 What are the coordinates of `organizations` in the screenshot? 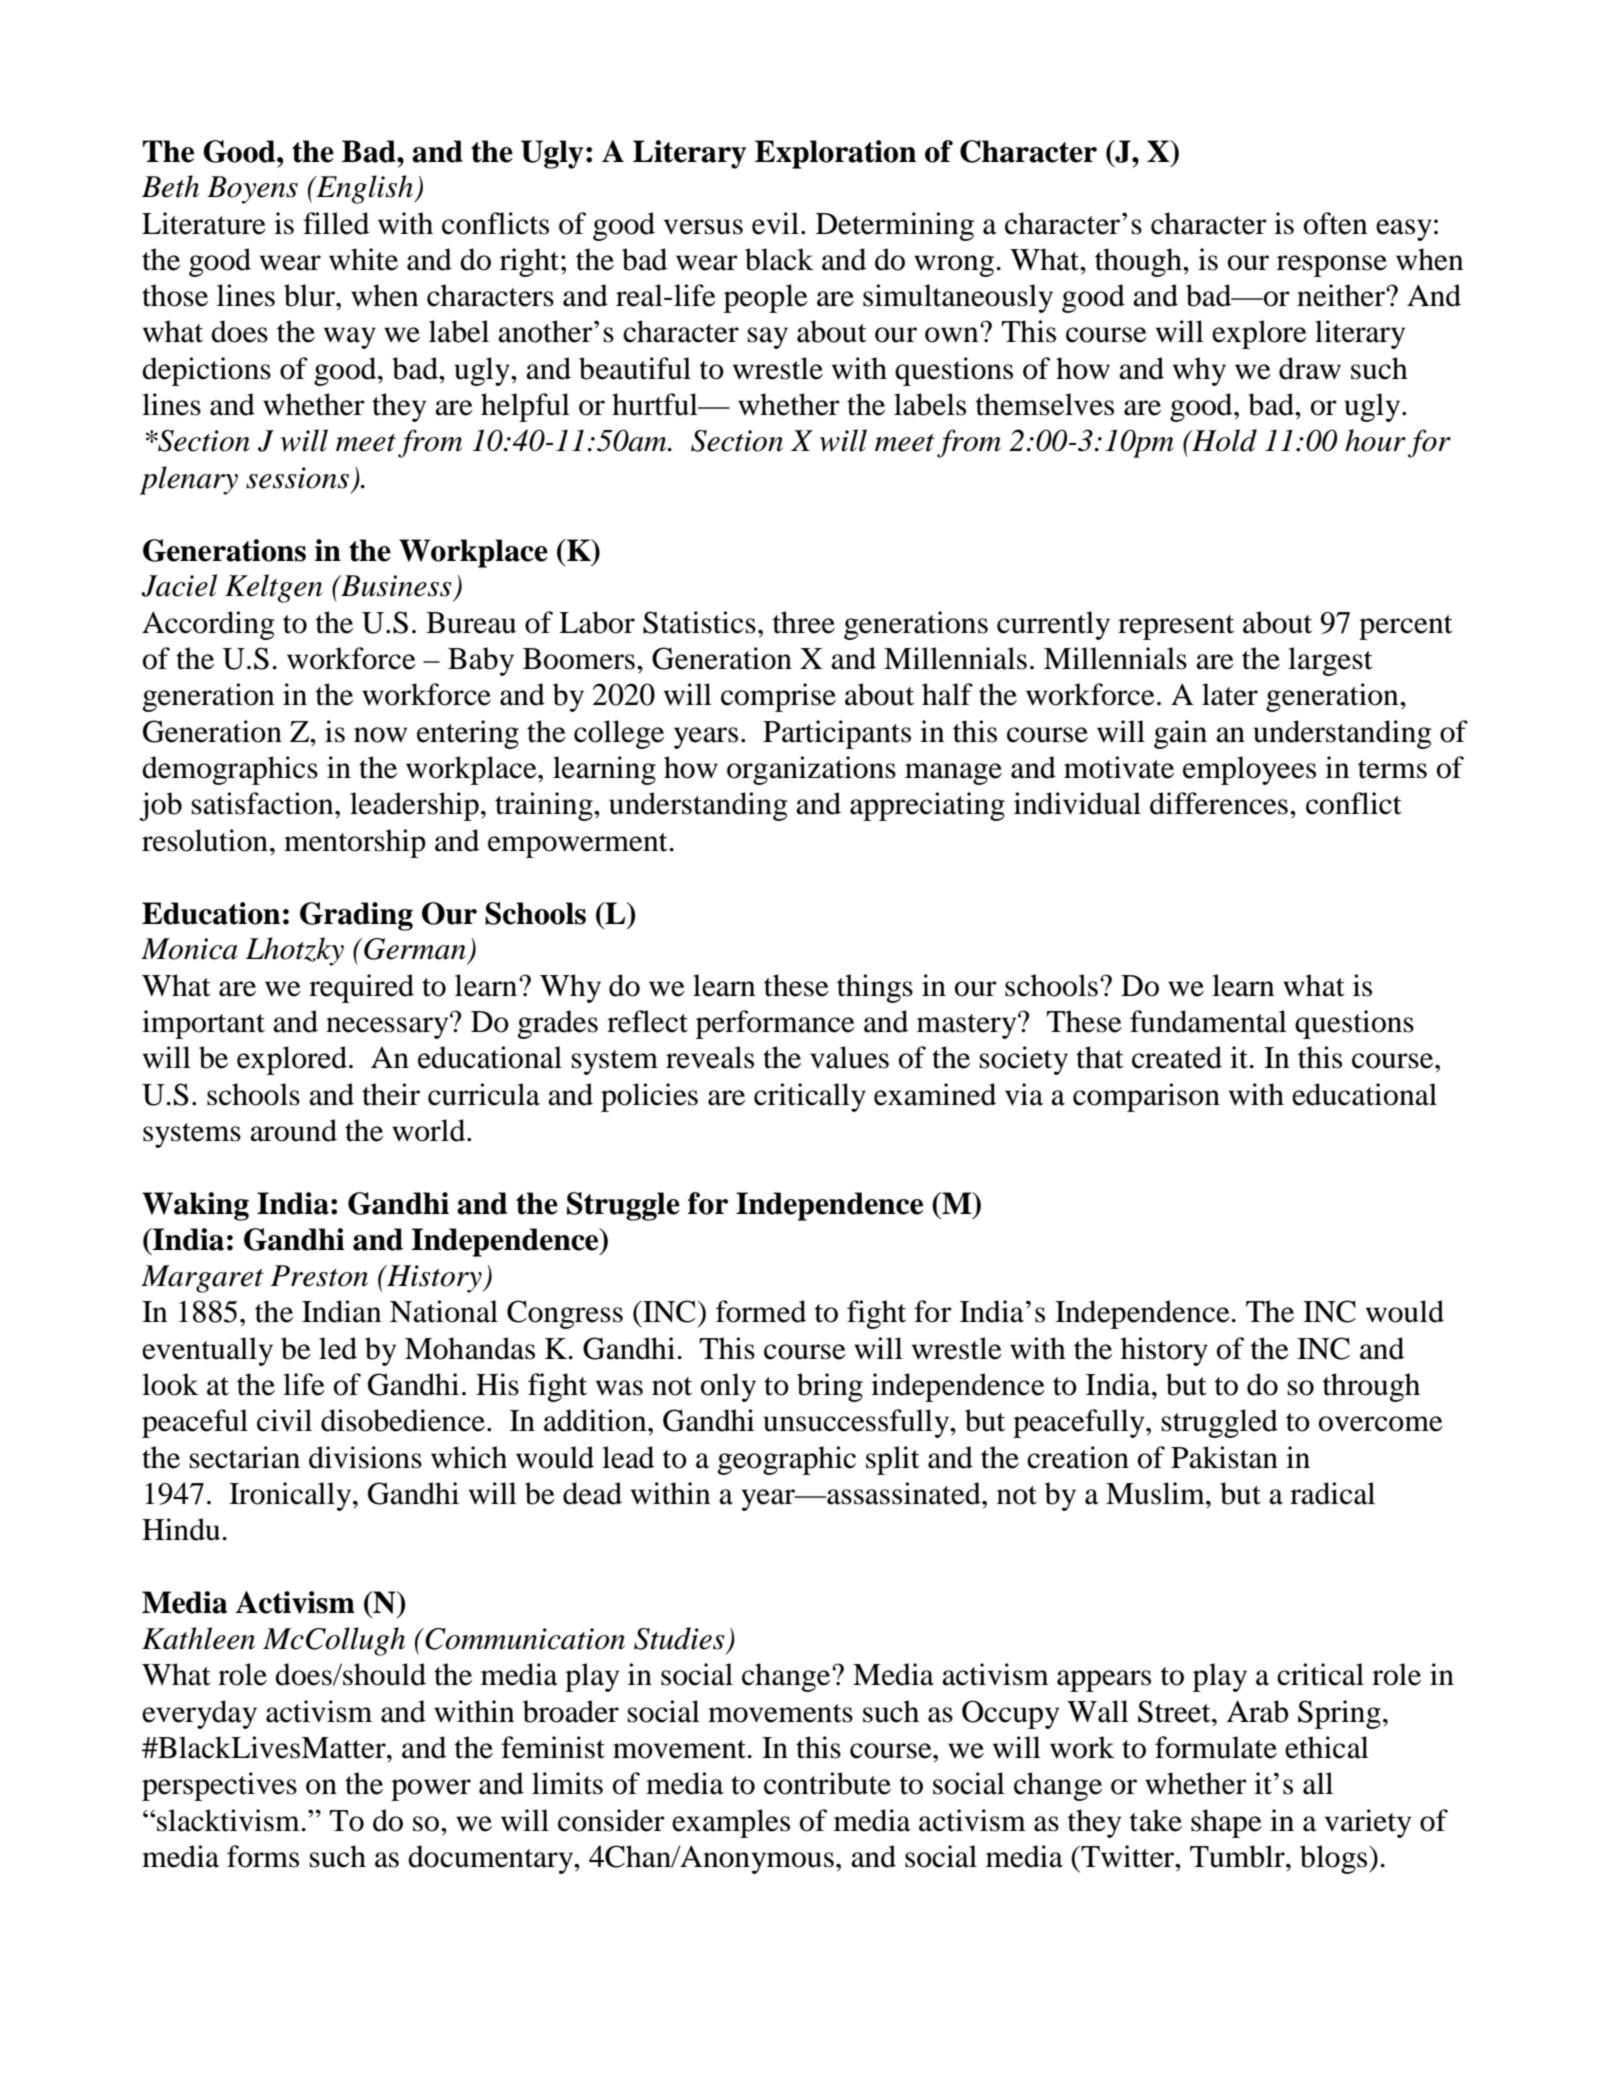 It's located at (811, 770).
